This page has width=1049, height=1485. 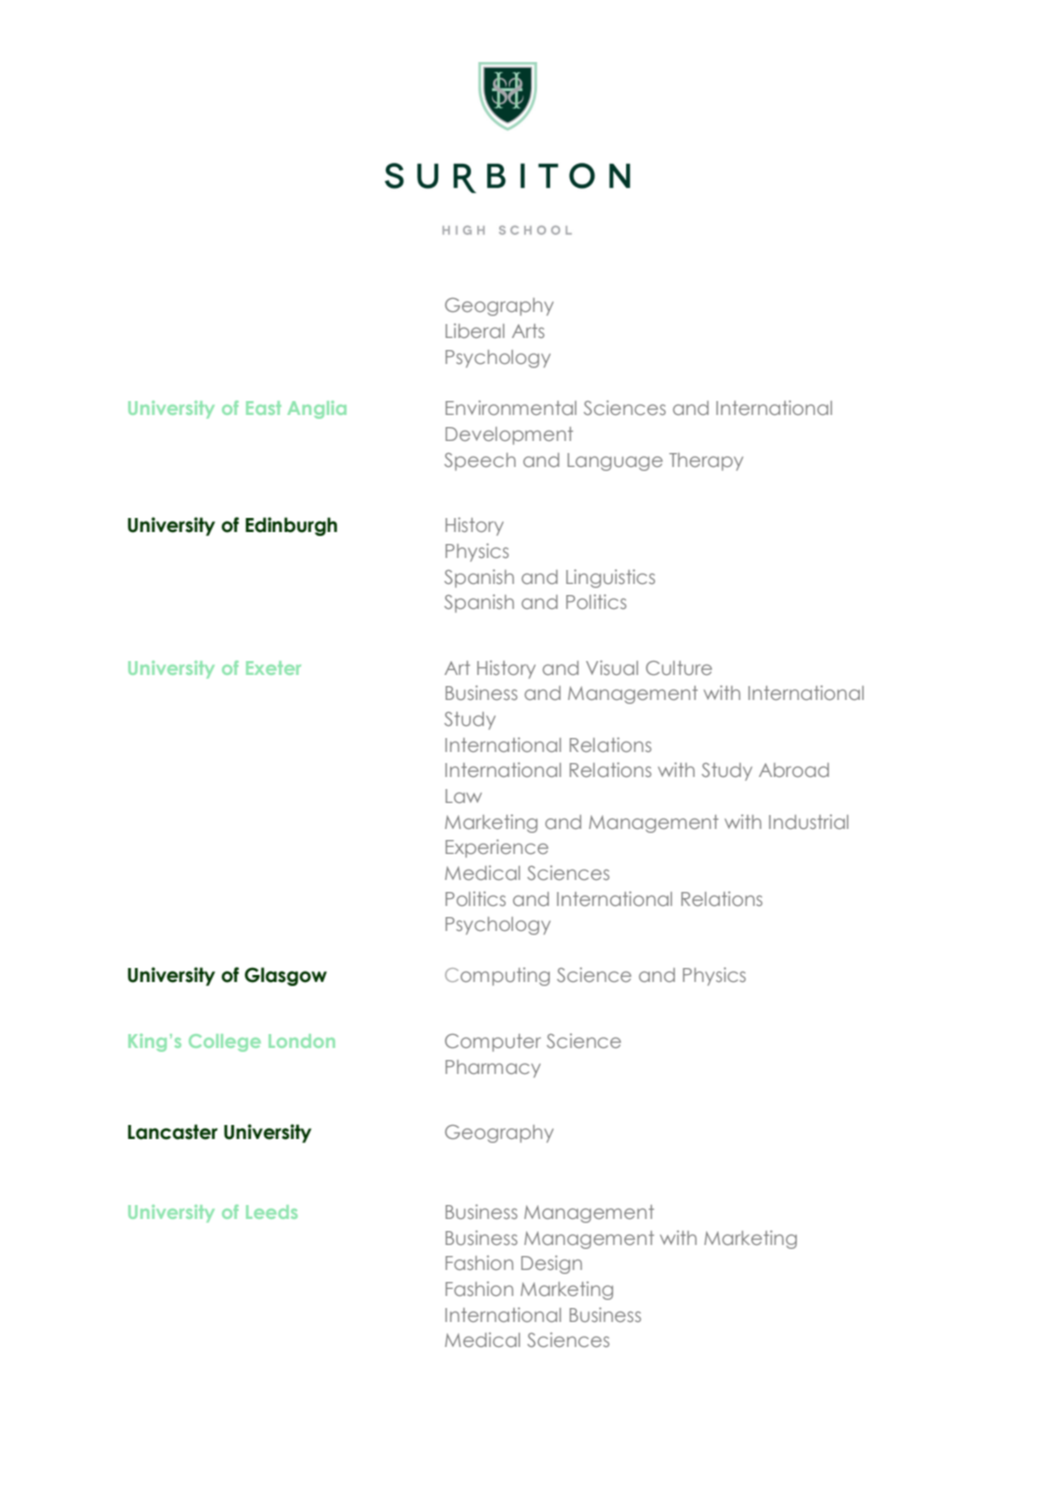 What do you see at coordinates (273, 668) in the page?
I see `Exeter` at bounding box center [273, 668].
